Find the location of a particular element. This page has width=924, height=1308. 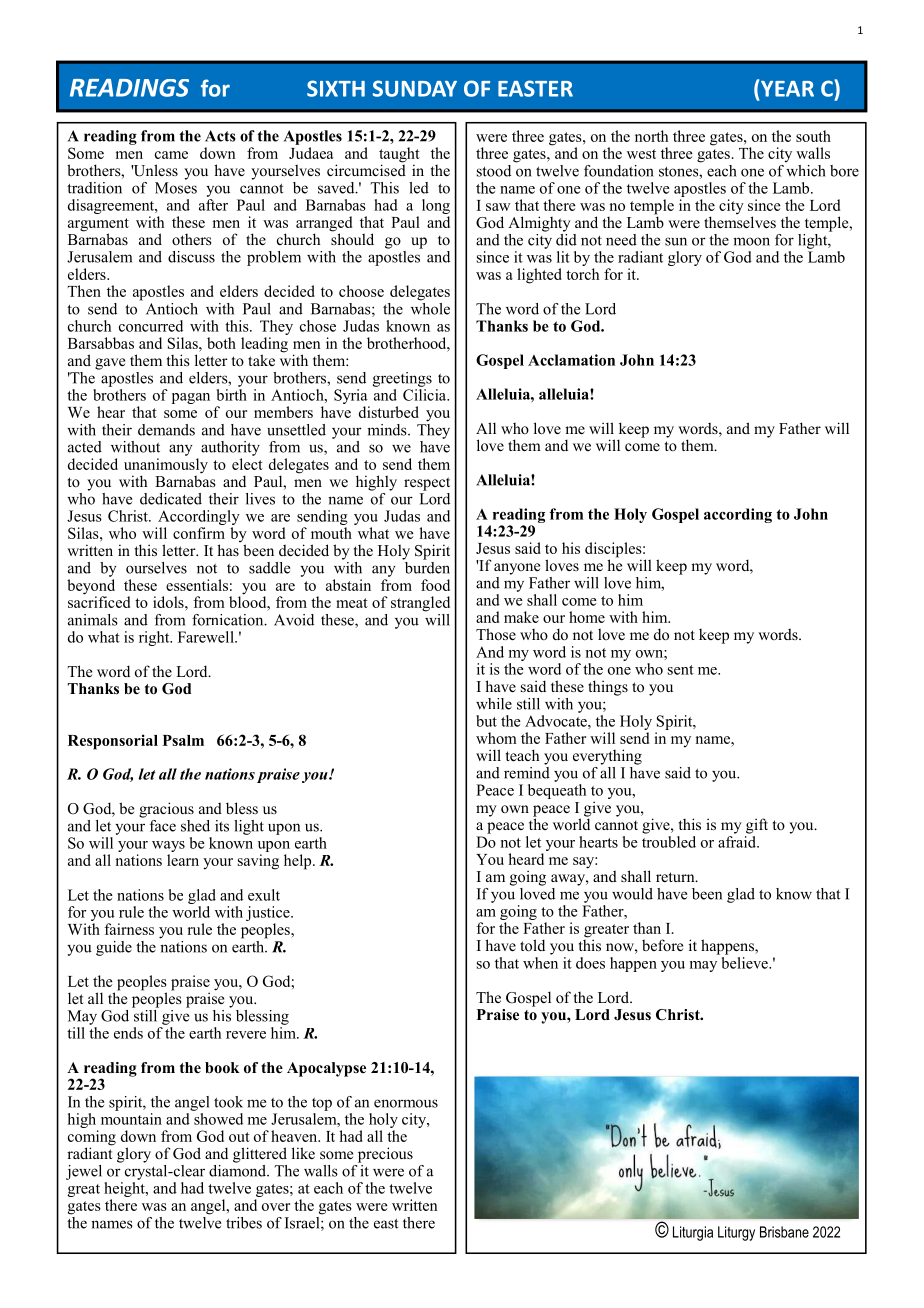

height is located at coordinates (125, 1188).
